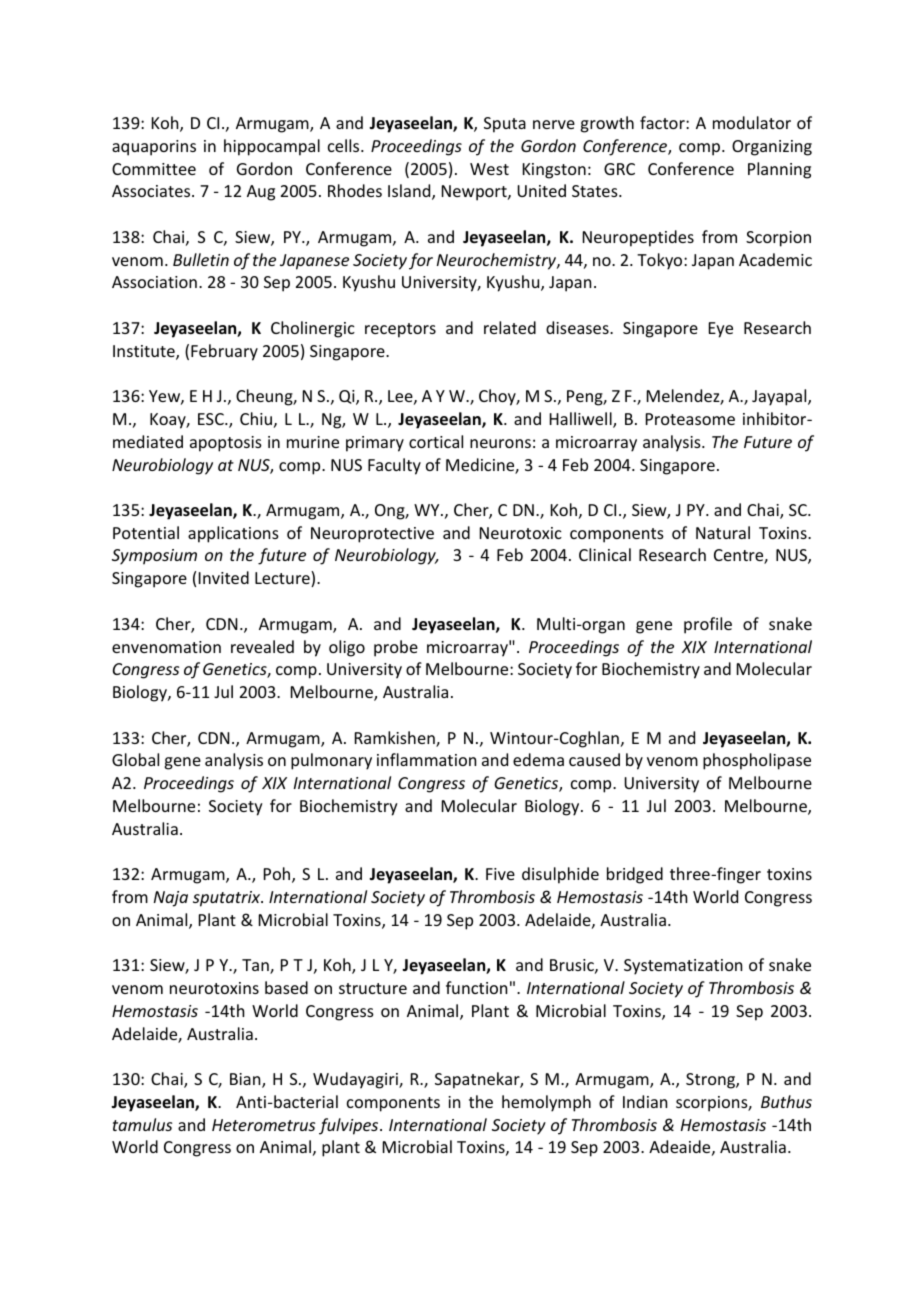  Describe the element at coordinates (489, 169) in the image. I see `West` at that location.
